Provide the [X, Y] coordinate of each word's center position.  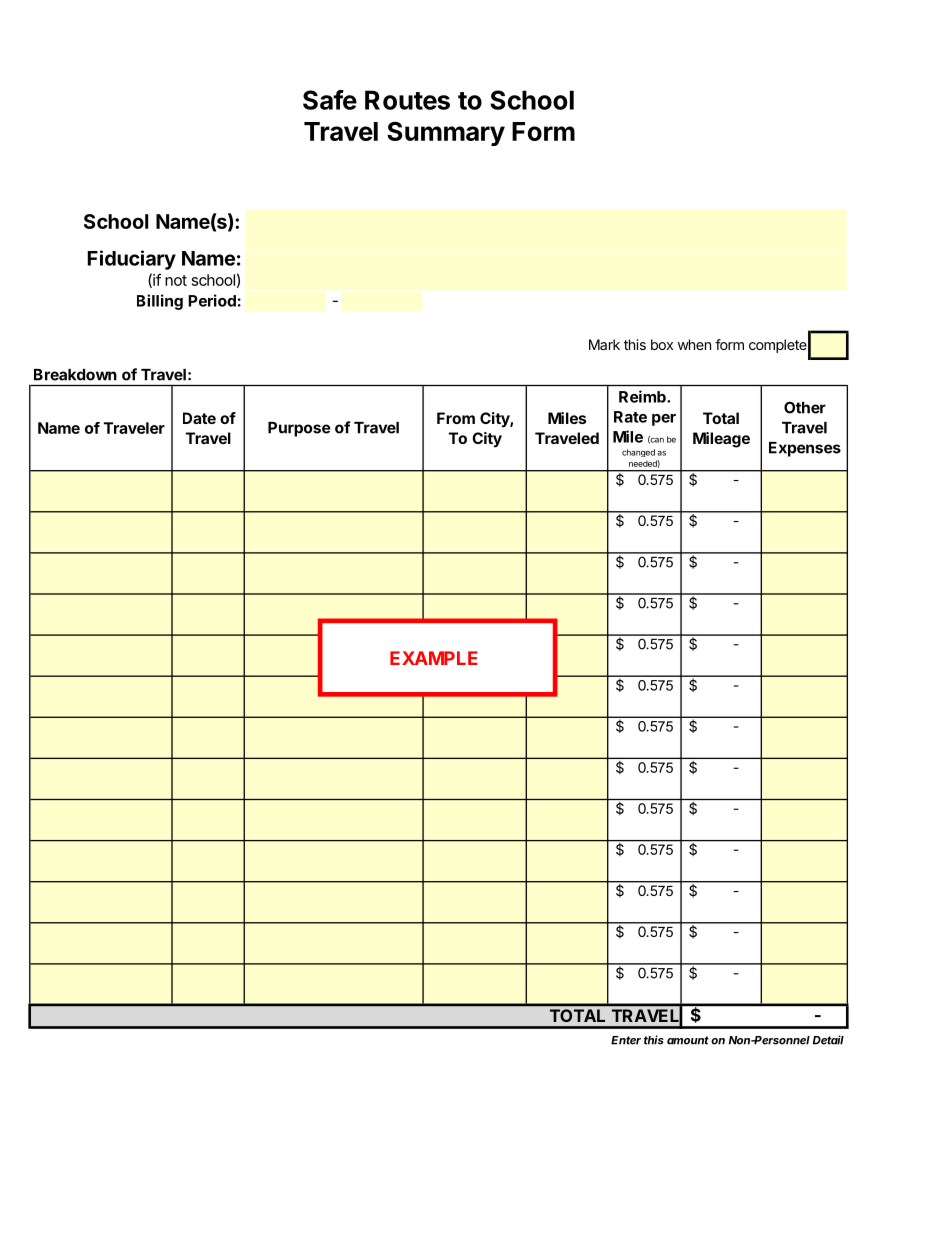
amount [688, 1040]
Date [199, 418]
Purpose [299, 429]
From [456, 418]
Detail [828, 1040]
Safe [330, 100]
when [694, 344]
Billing [160, 302]
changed [638, 453]
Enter [626, 1040]
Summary [446, 133]
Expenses [805, 449]
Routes [407, 100]
